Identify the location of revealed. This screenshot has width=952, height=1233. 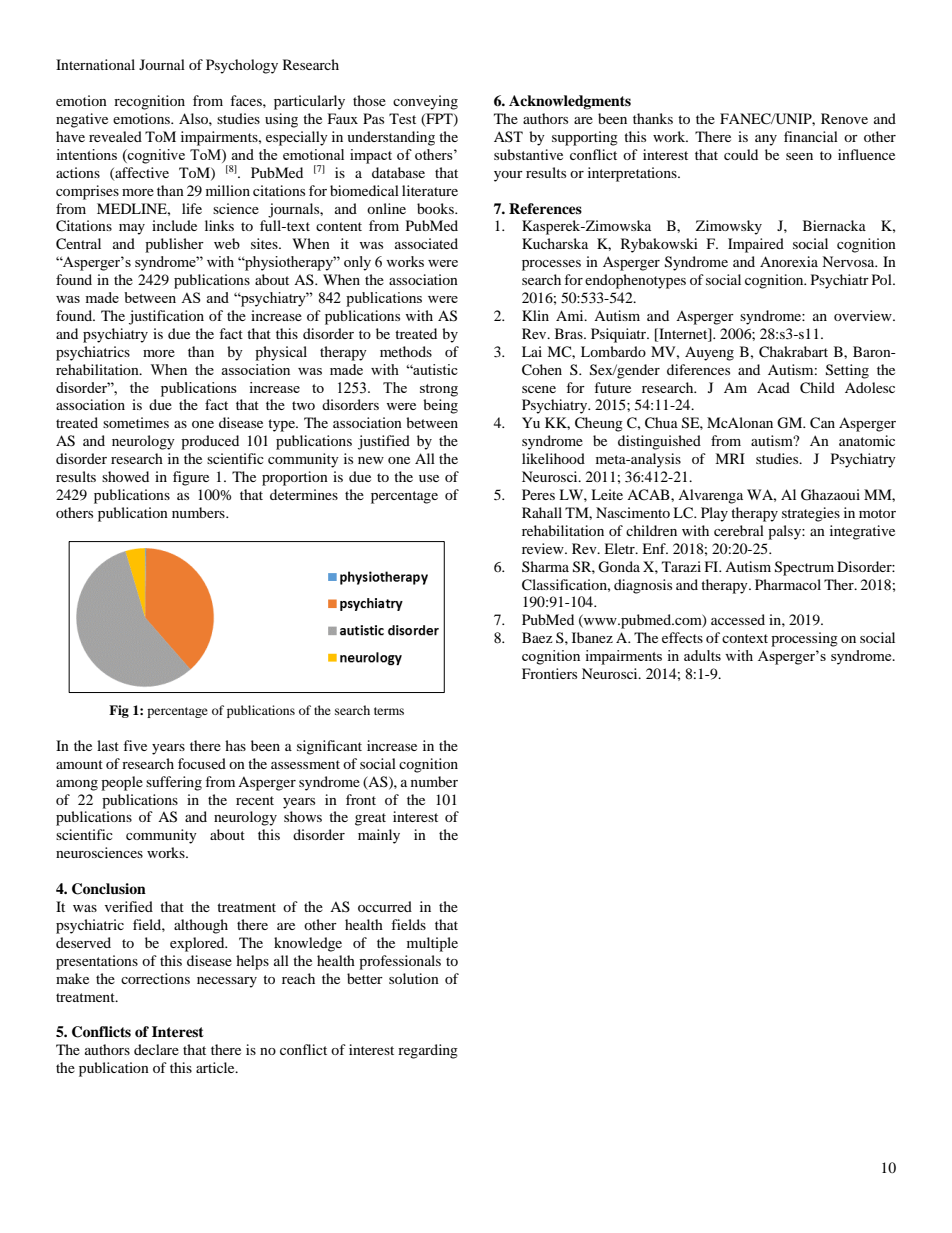
(115, 136).
